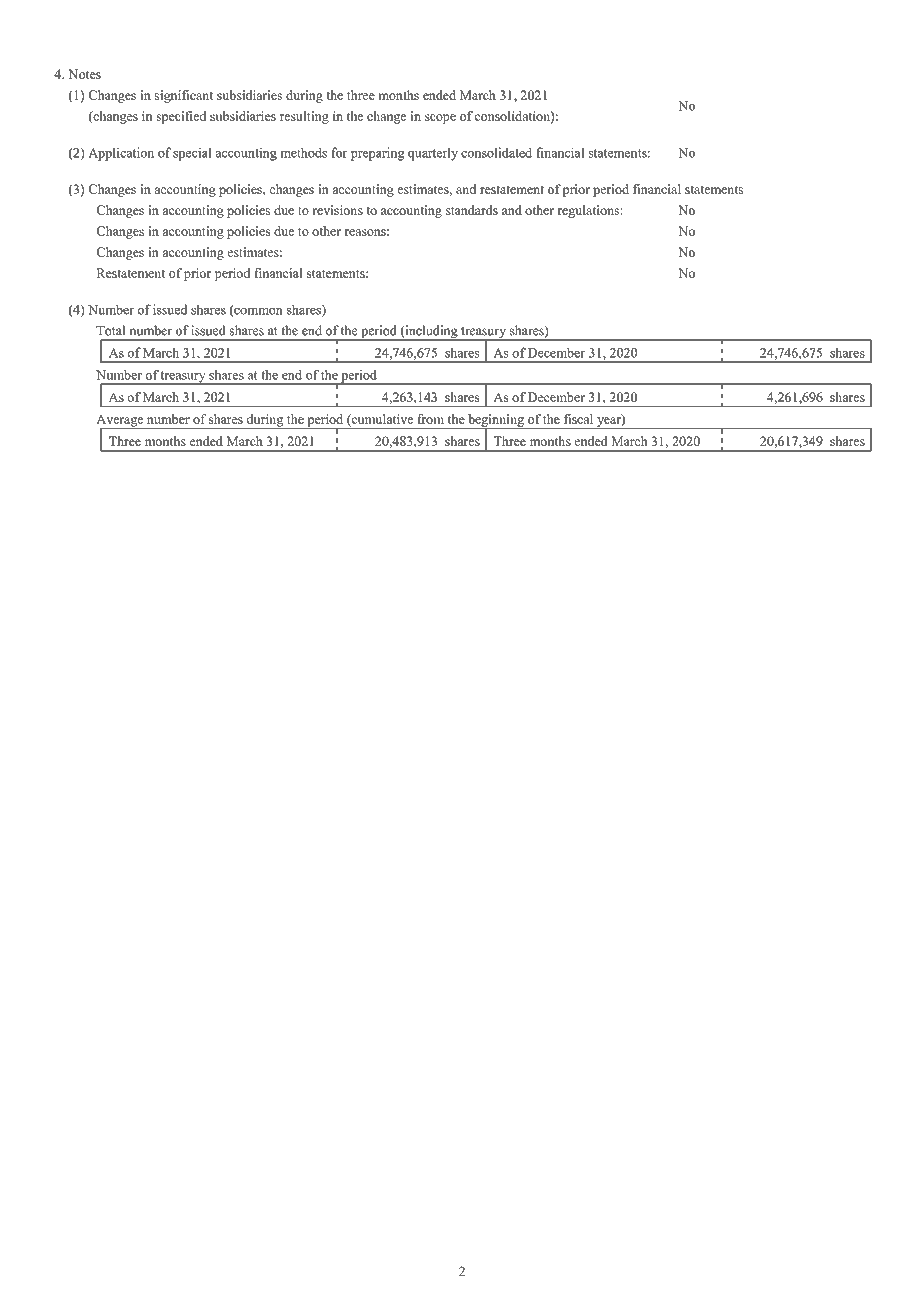  Describe the element at coordinates (184, 96) in the document. I see `significant` at that location.
